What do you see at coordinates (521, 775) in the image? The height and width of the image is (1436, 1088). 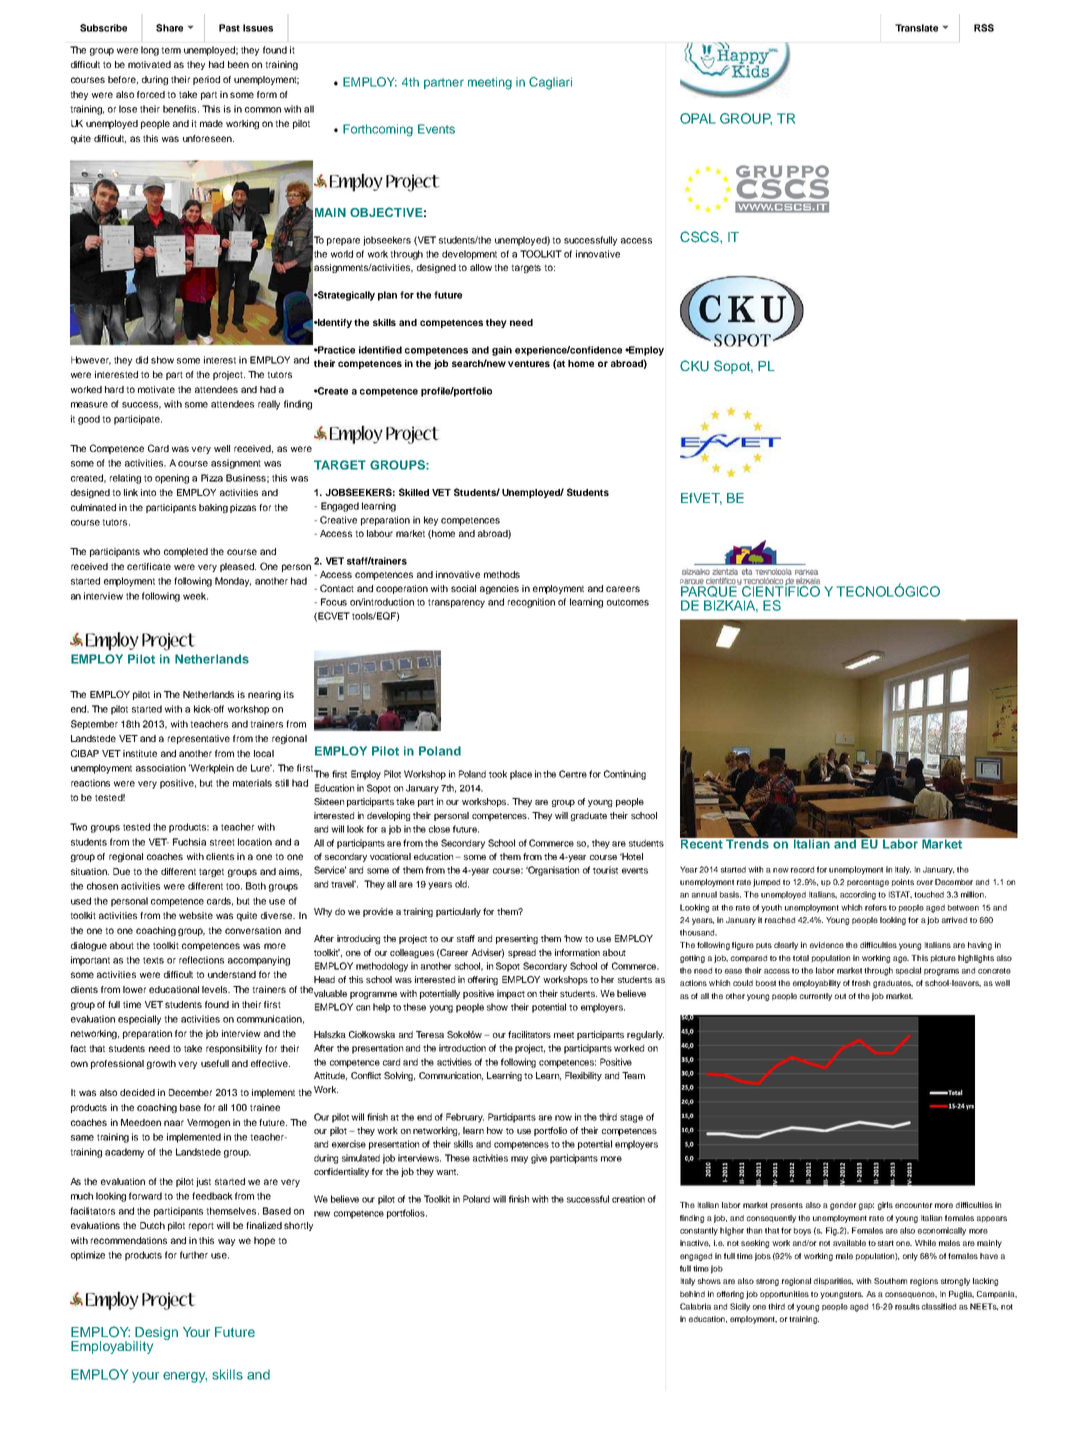 I see `place` at bounding box center [521, 775].
